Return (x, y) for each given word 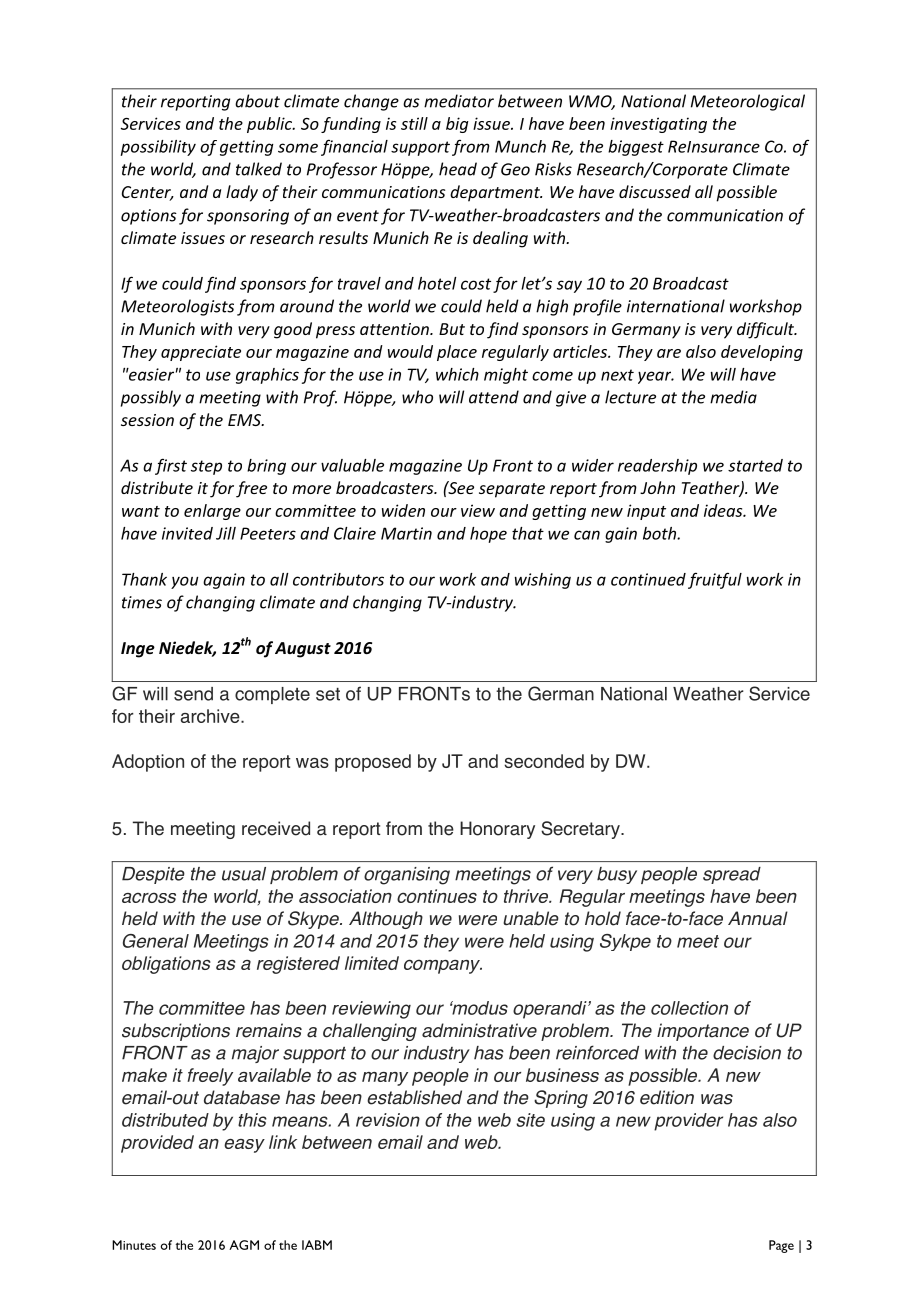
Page (781, 1246)
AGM (244, 1245)
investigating (658, 125)
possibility (158, 148)
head (458, 169)
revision (388, 1120)
